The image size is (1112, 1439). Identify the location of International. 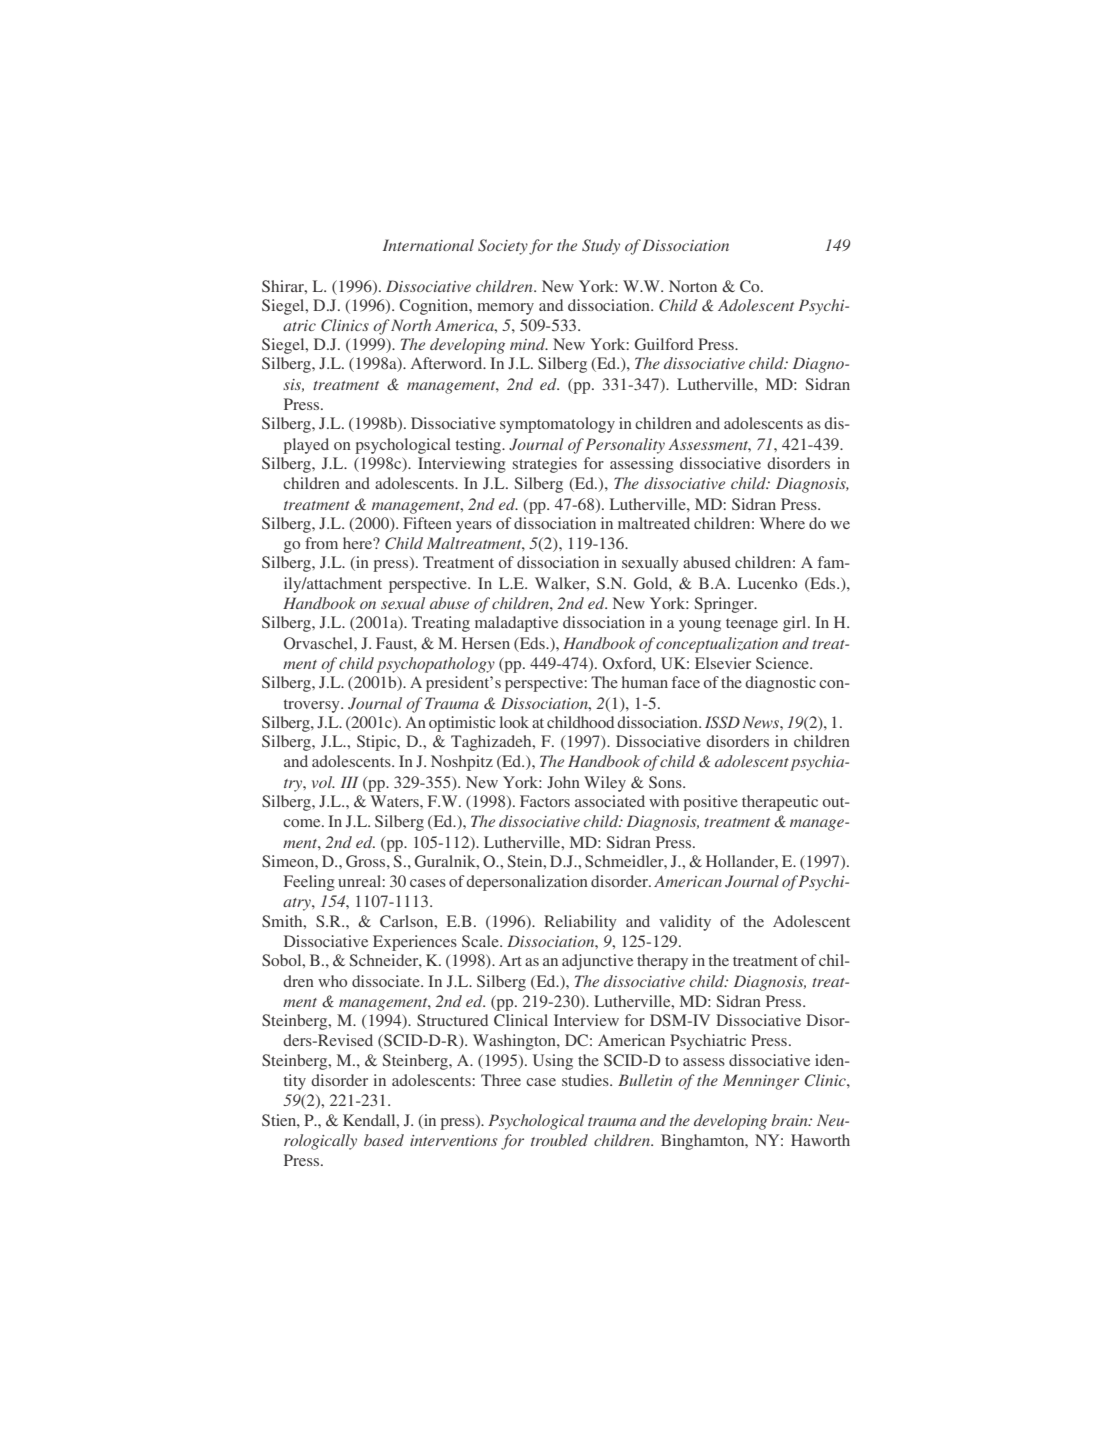
(428, 245).
